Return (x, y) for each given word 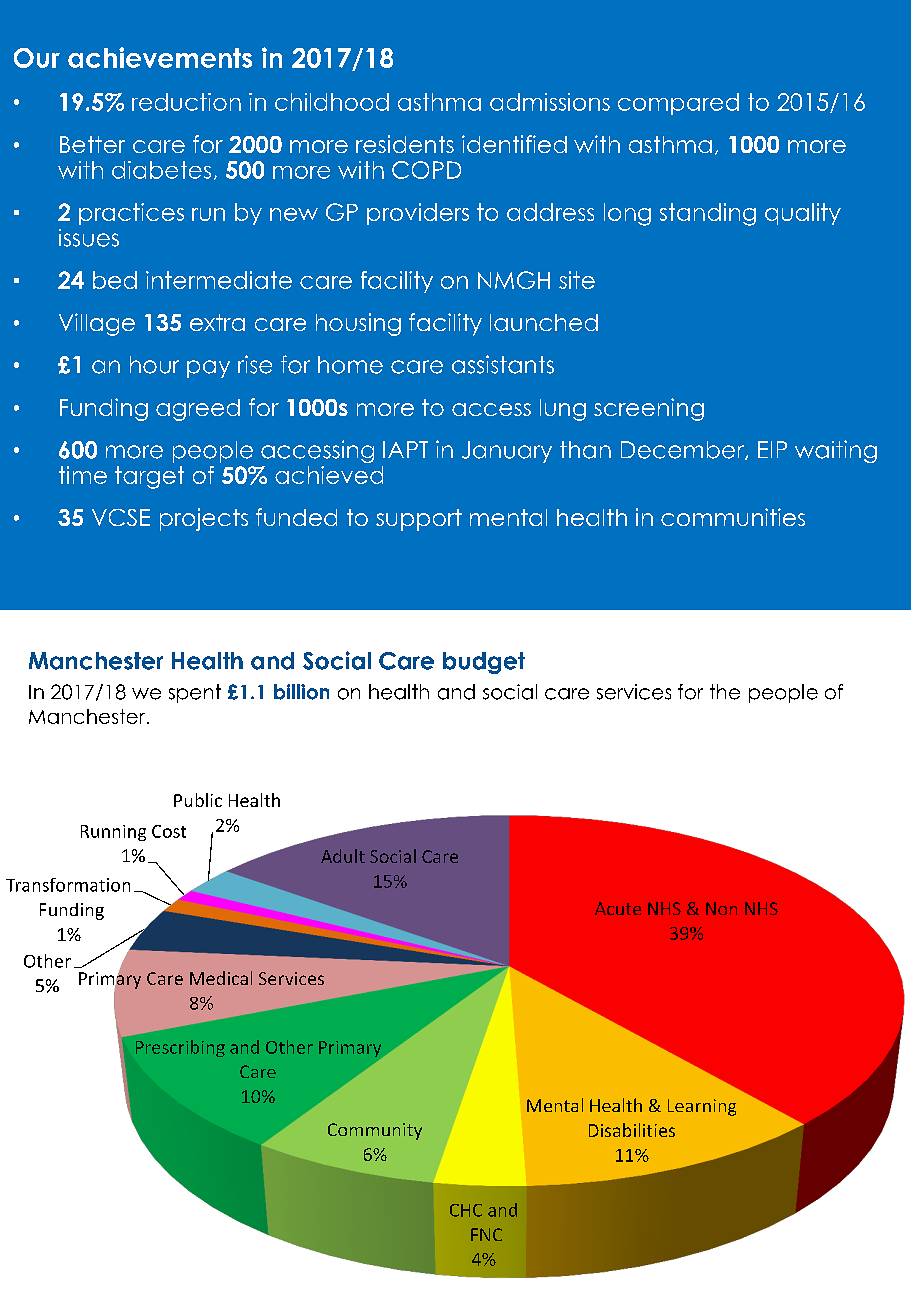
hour (154, 365)
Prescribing (180, 1048)
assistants (503, 364)
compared (678, 104)
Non (721, 908)
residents (405, 144)
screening (649, 409)
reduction (186, 102)
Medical (221, 978)
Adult (343, 856)
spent (195, 693)
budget (484, 663)
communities (733, 517)
